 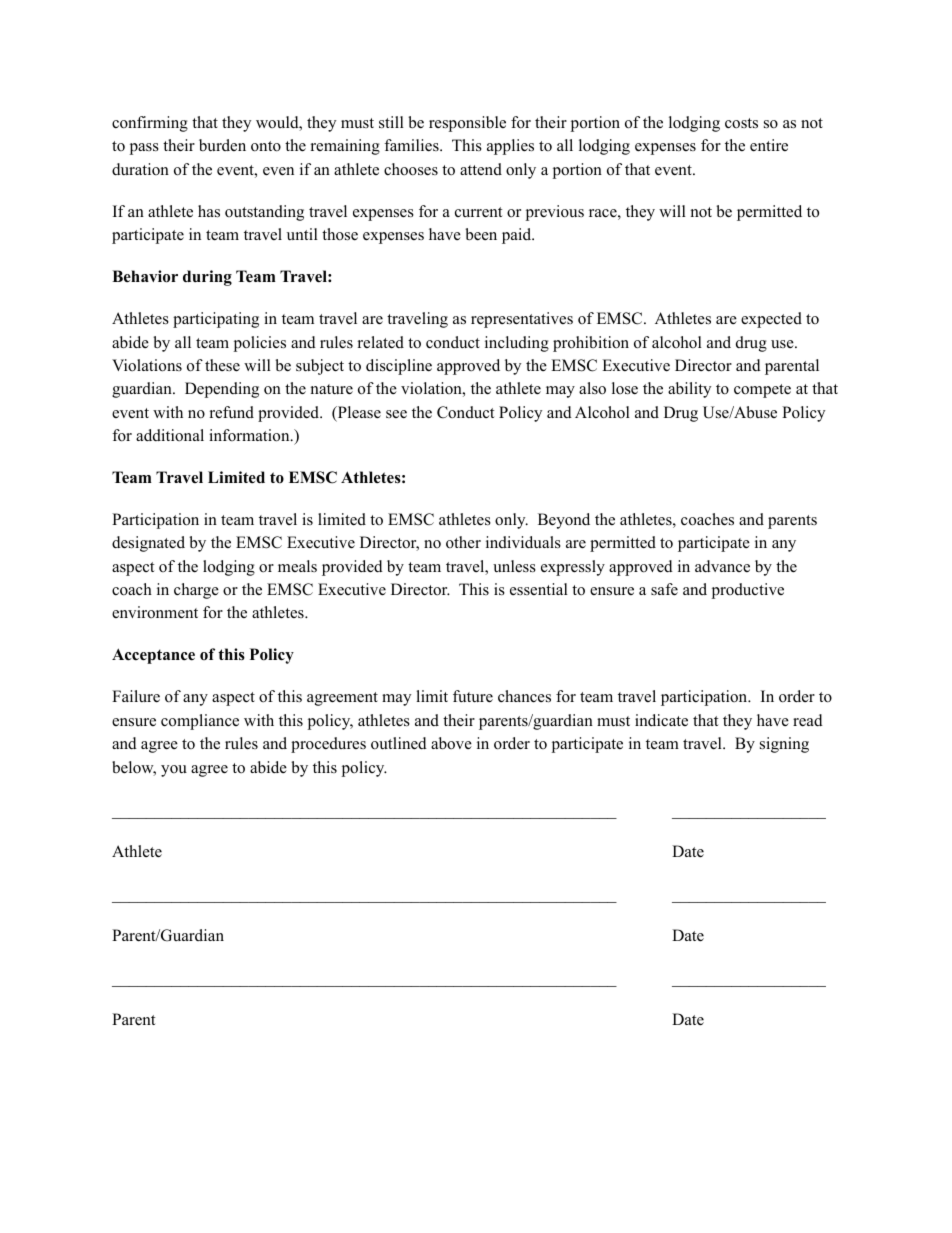 I want to click on charge, so click(x=196, y=591).
